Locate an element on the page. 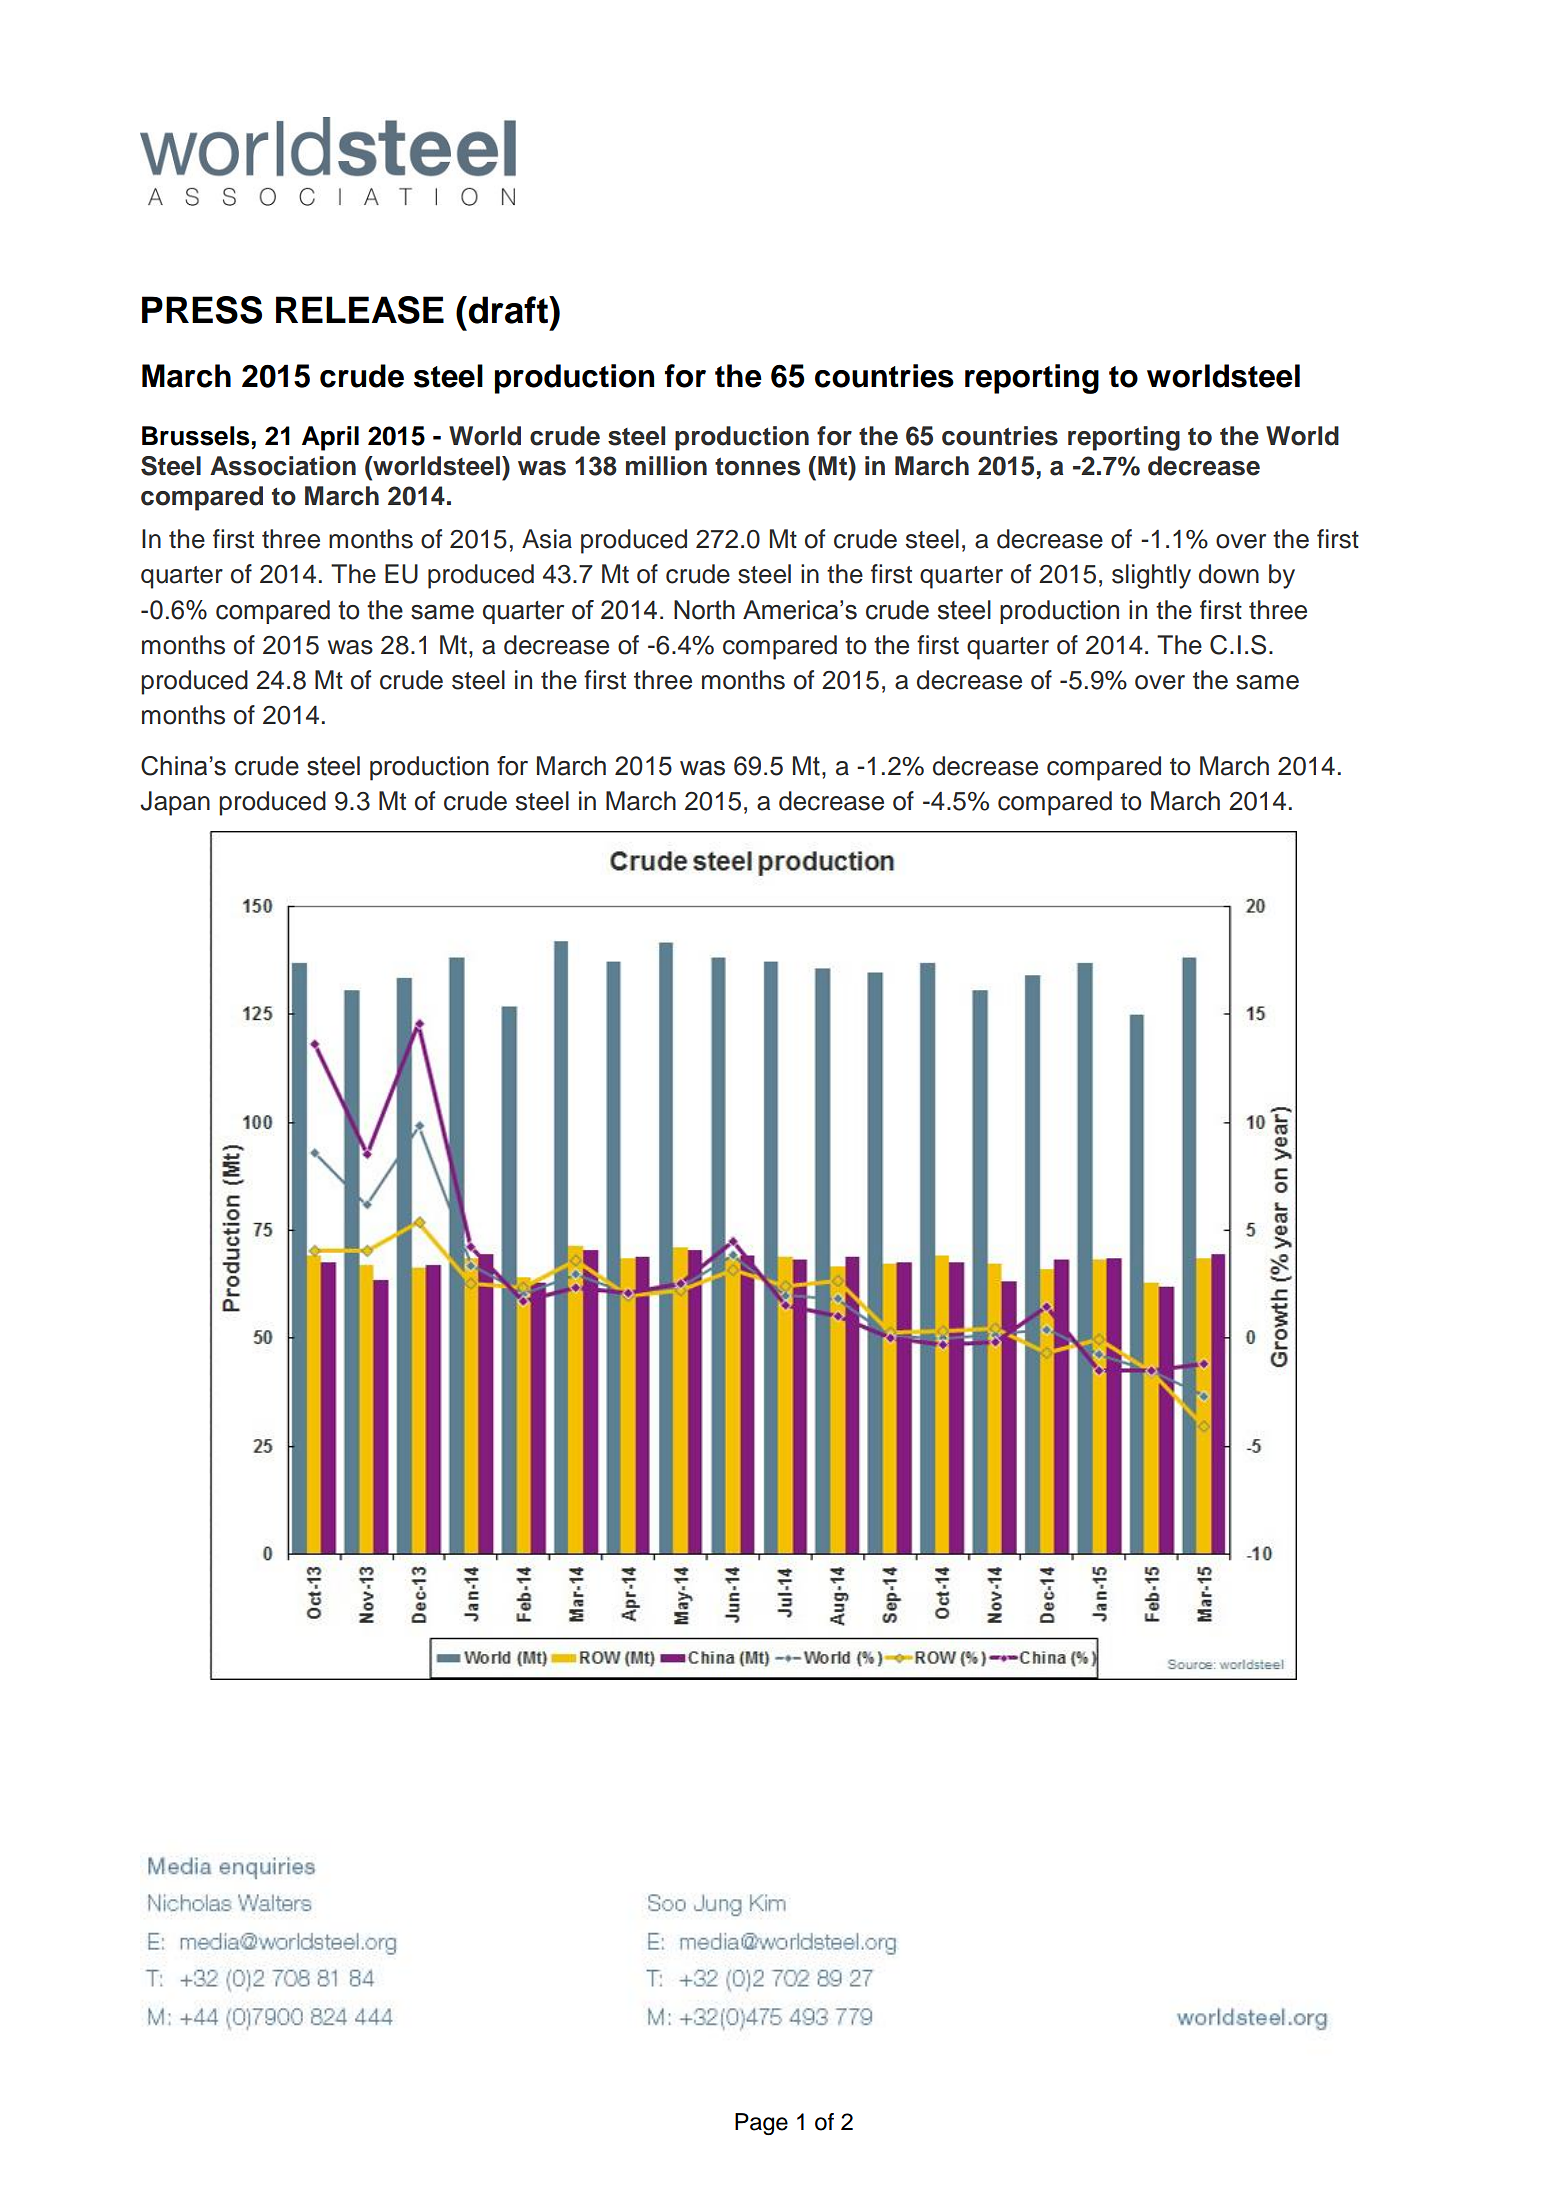 This image has height=2192, width=1550. Page is located at coordinates (761, 2124).
